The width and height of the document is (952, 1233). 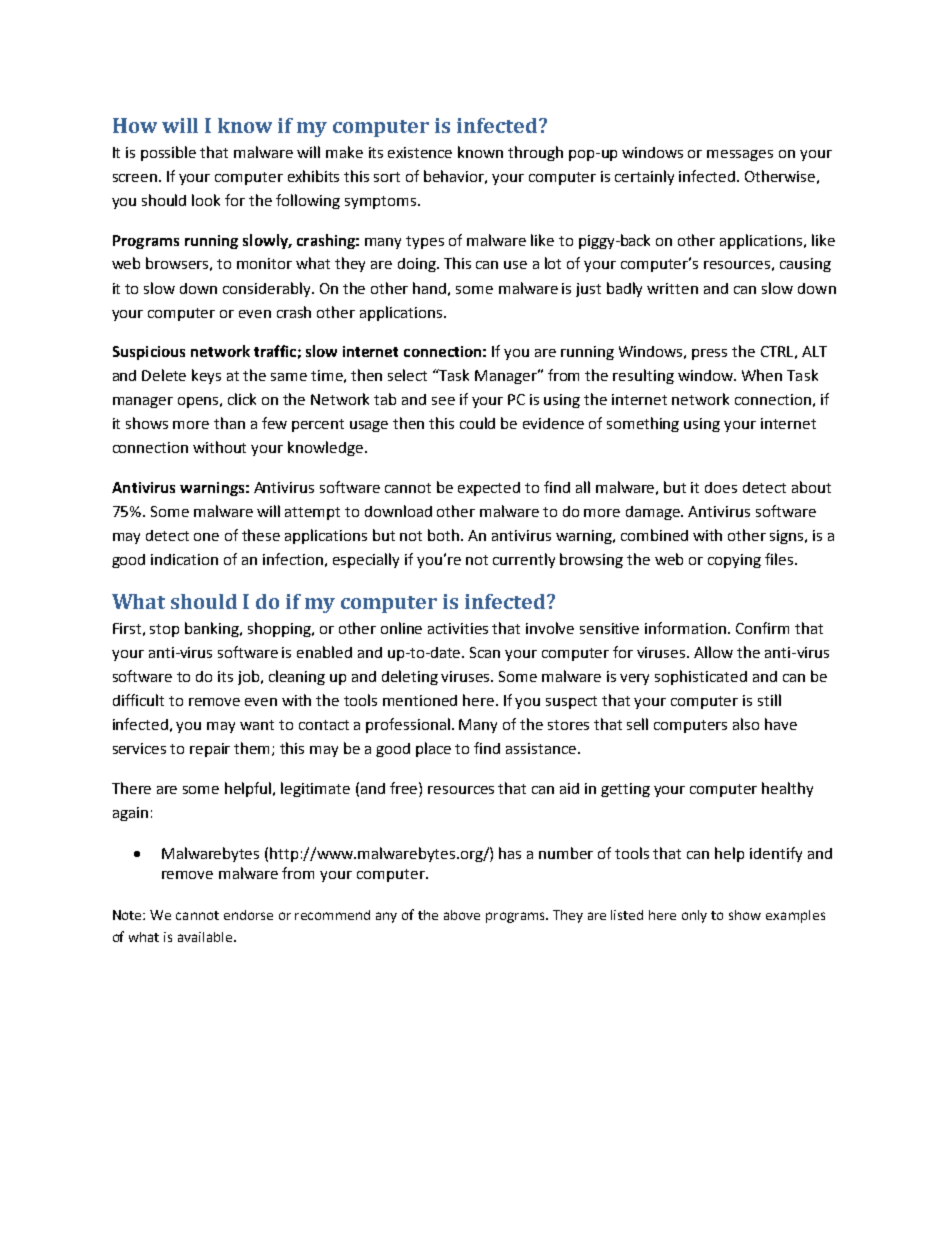 I want to click on both, so click(x=445, y=535).
